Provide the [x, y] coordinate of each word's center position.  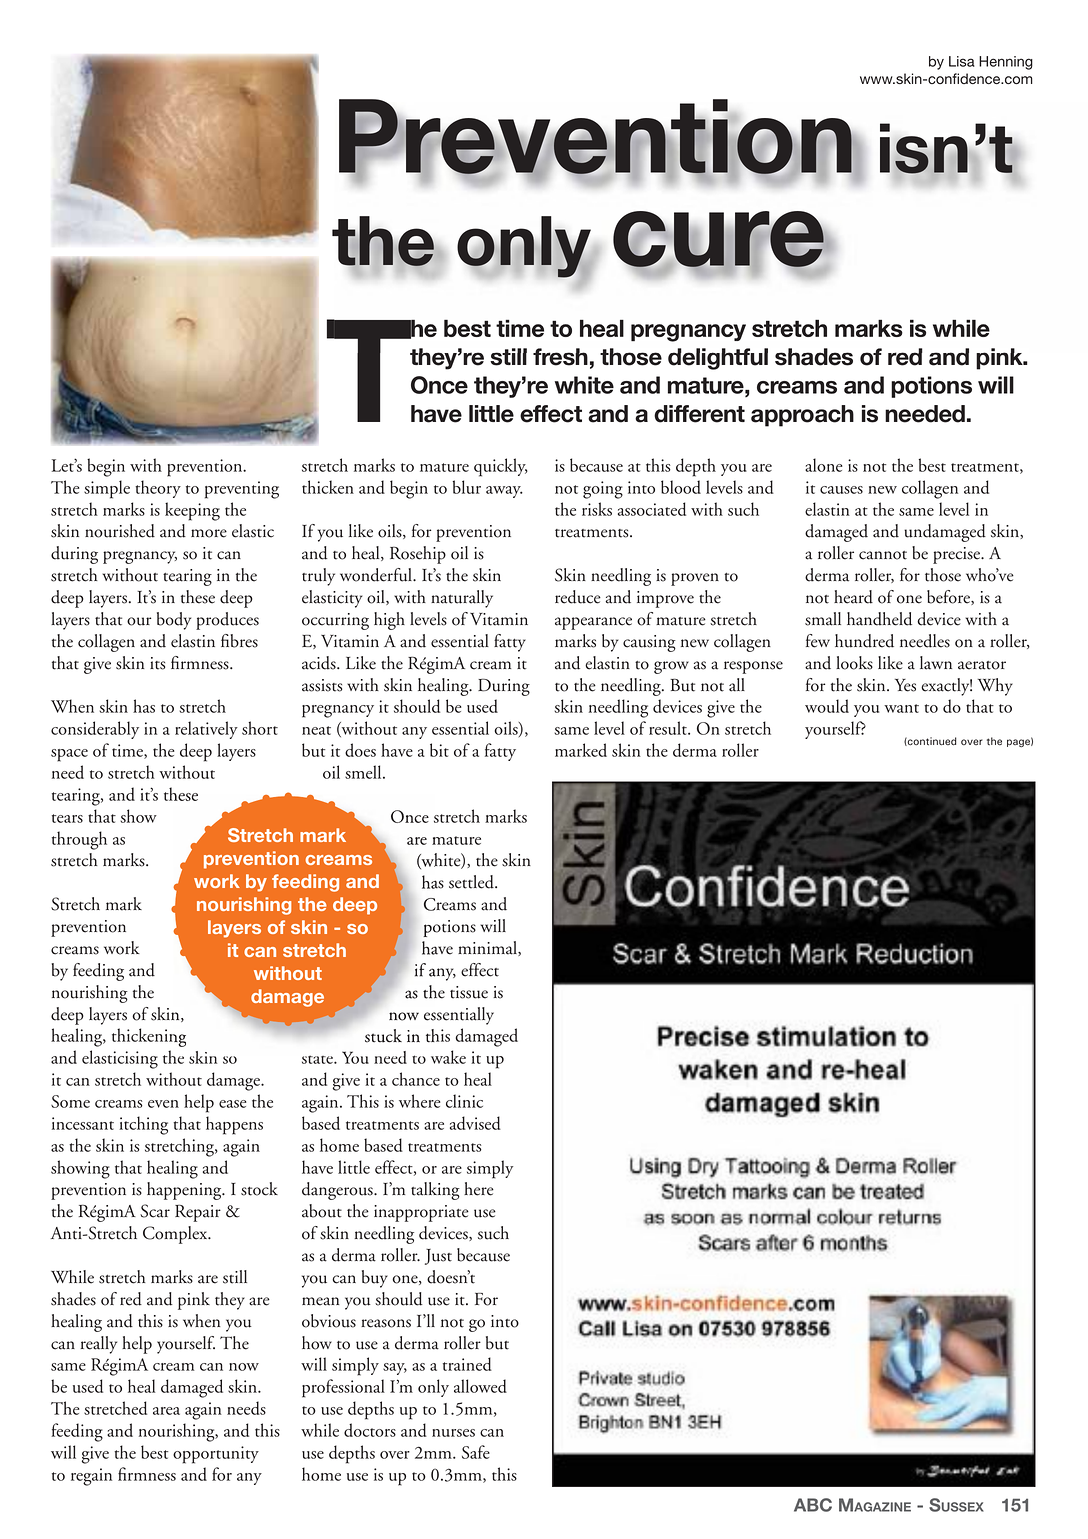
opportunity [216, 1455]
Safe [476, 1452]
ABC [813, 1505]
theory [158, 489]
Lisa [962, 61]
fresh [560, 357]
